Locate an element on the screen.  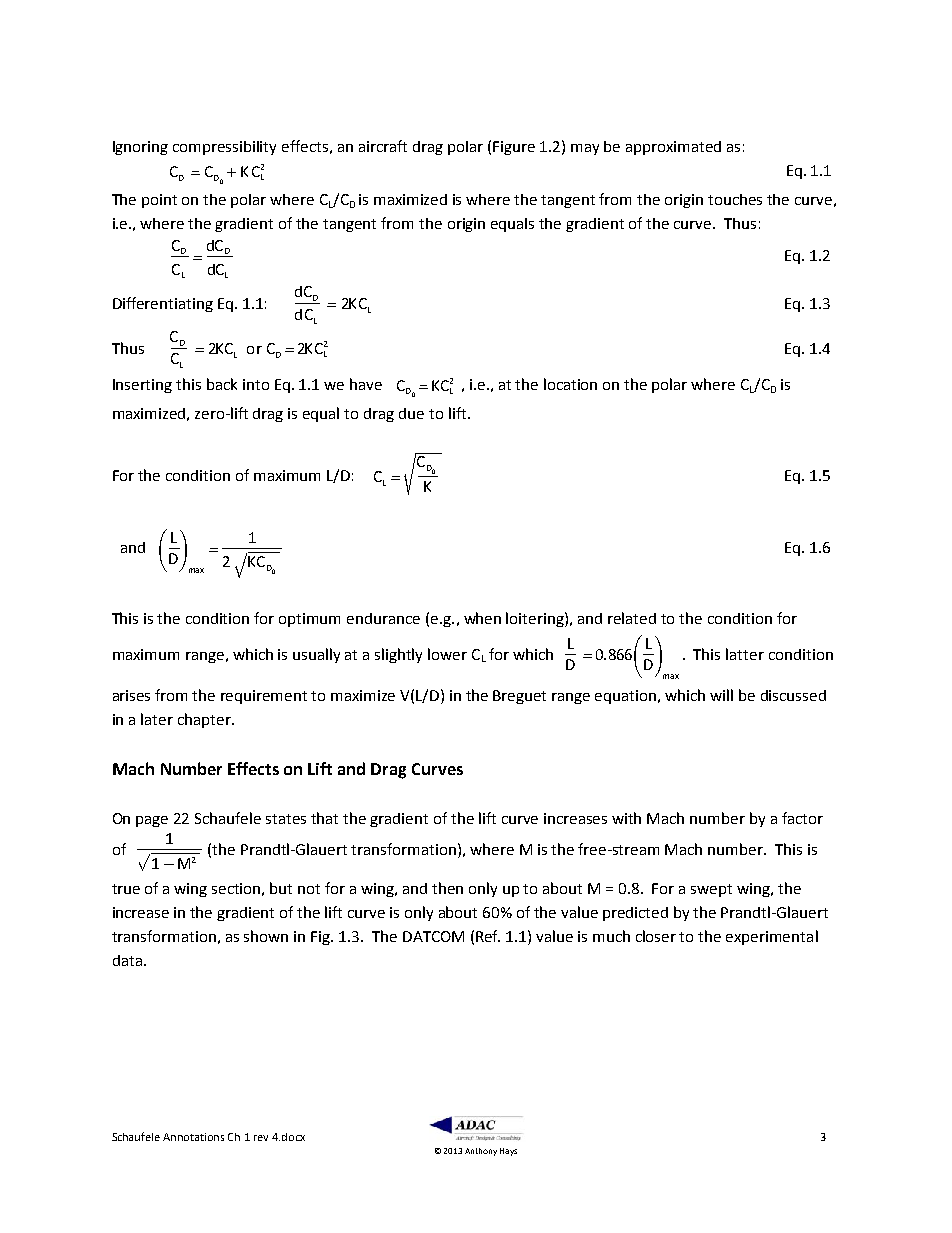
chapter is located at coordinates (205, 720).
